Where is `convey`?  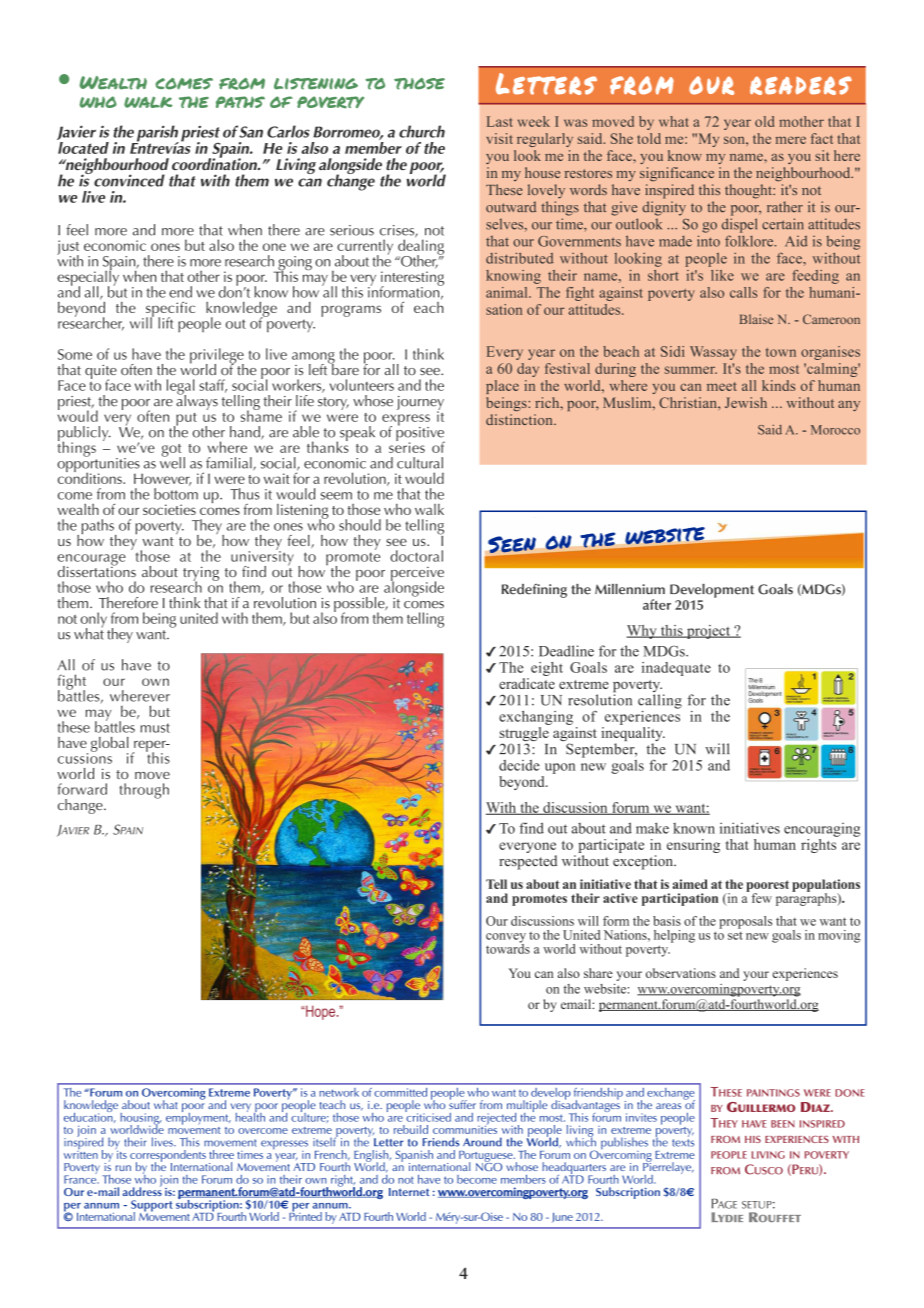 convey is located at coordinates (506, 939).
